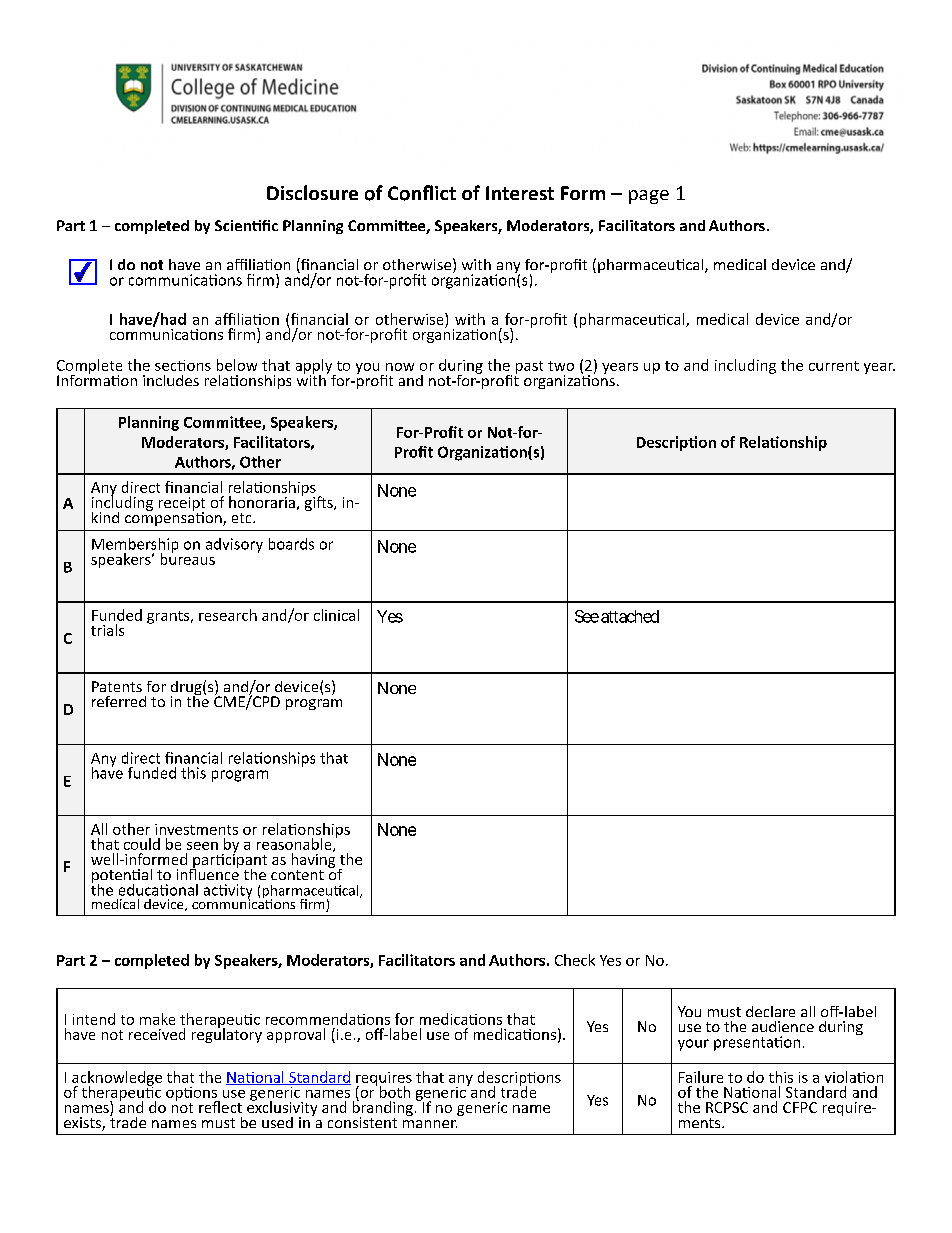 This screenshot has width=952, height=1233. What do you see at coordinates (575, 960) in the screenshot?
I see `Check` at bounding box center [575, 960].
